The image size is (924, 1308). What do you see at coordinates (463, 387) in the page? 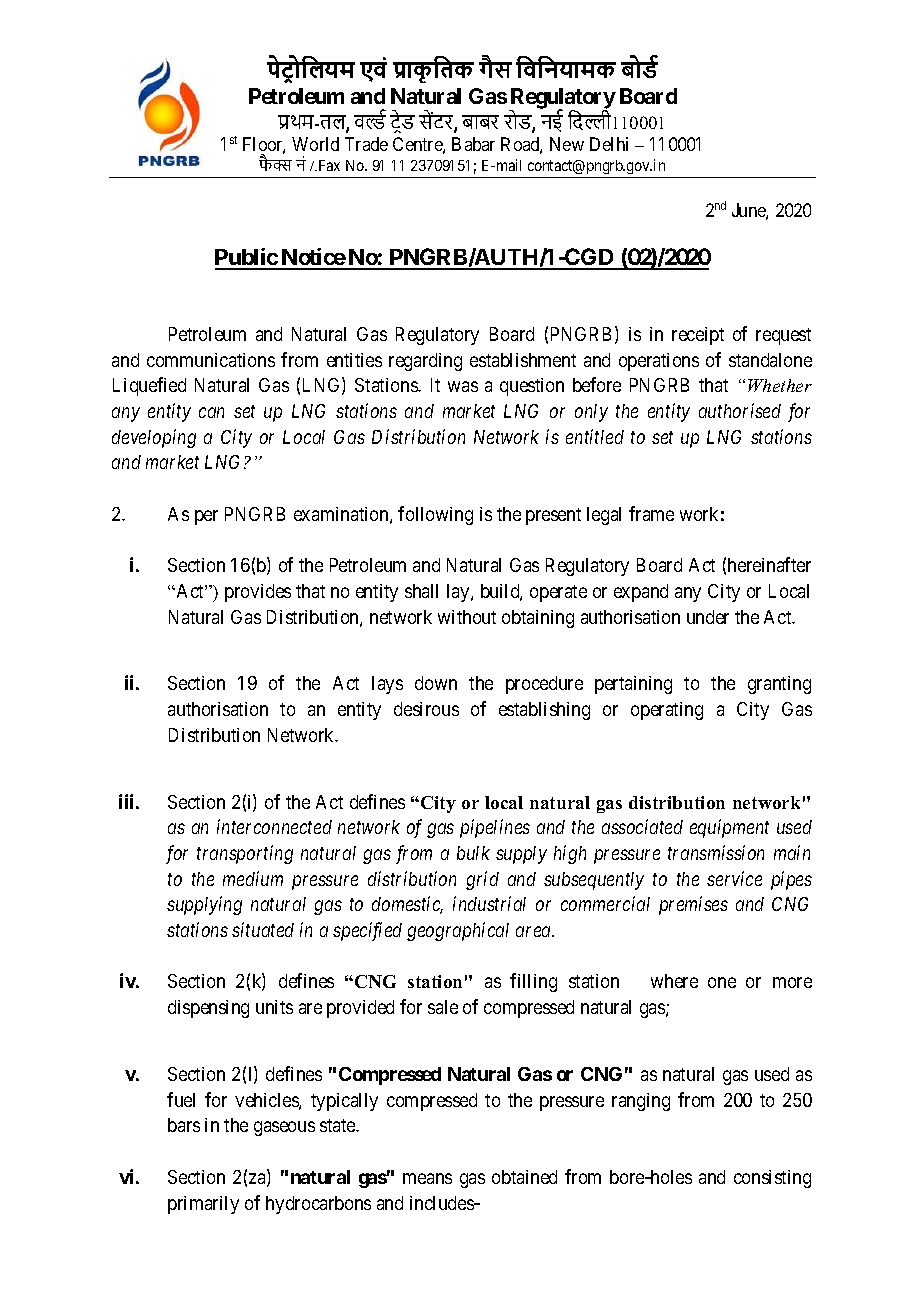
I see `was` at bounding box center [463, 387].
